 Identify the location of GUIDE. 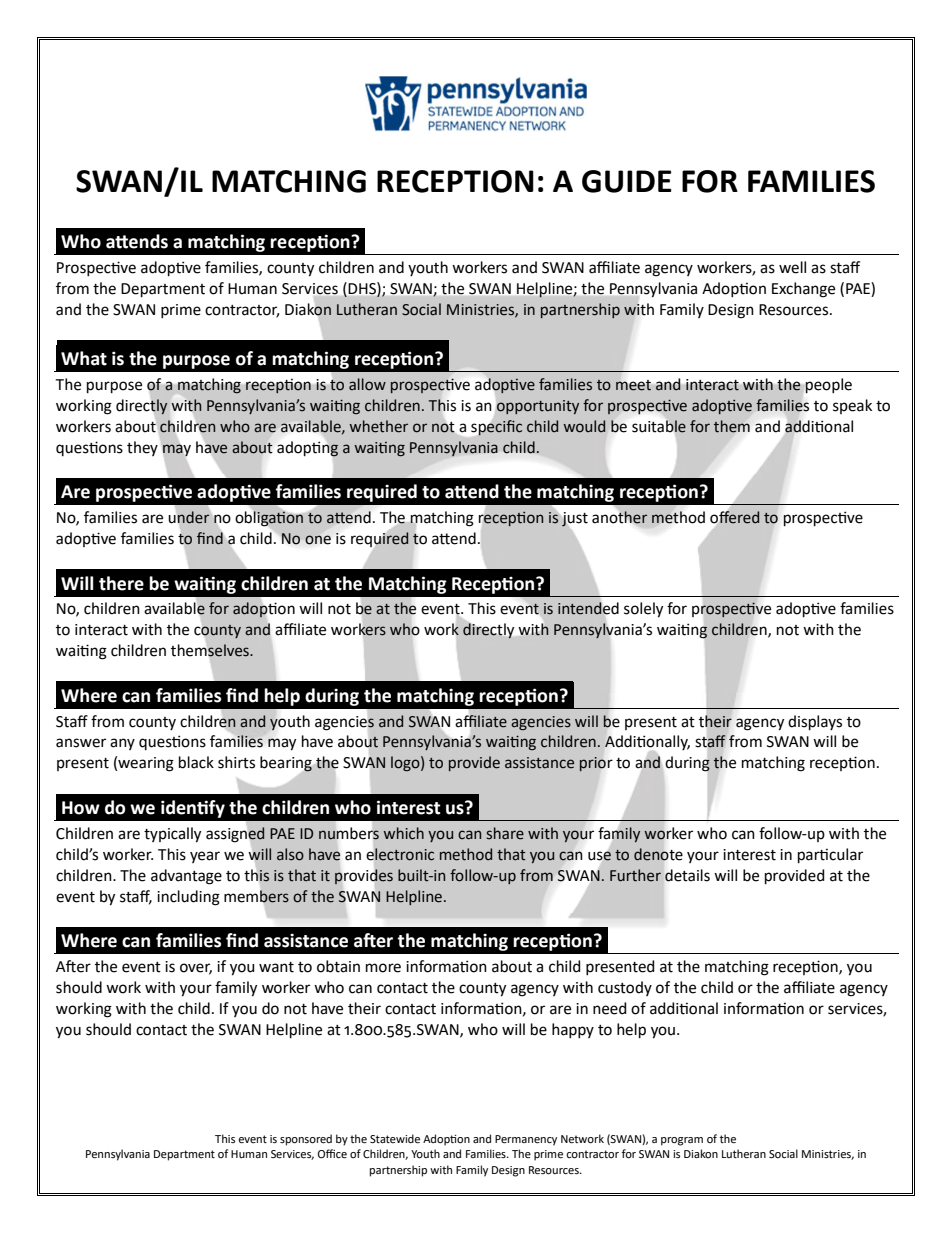
(627, 181).
